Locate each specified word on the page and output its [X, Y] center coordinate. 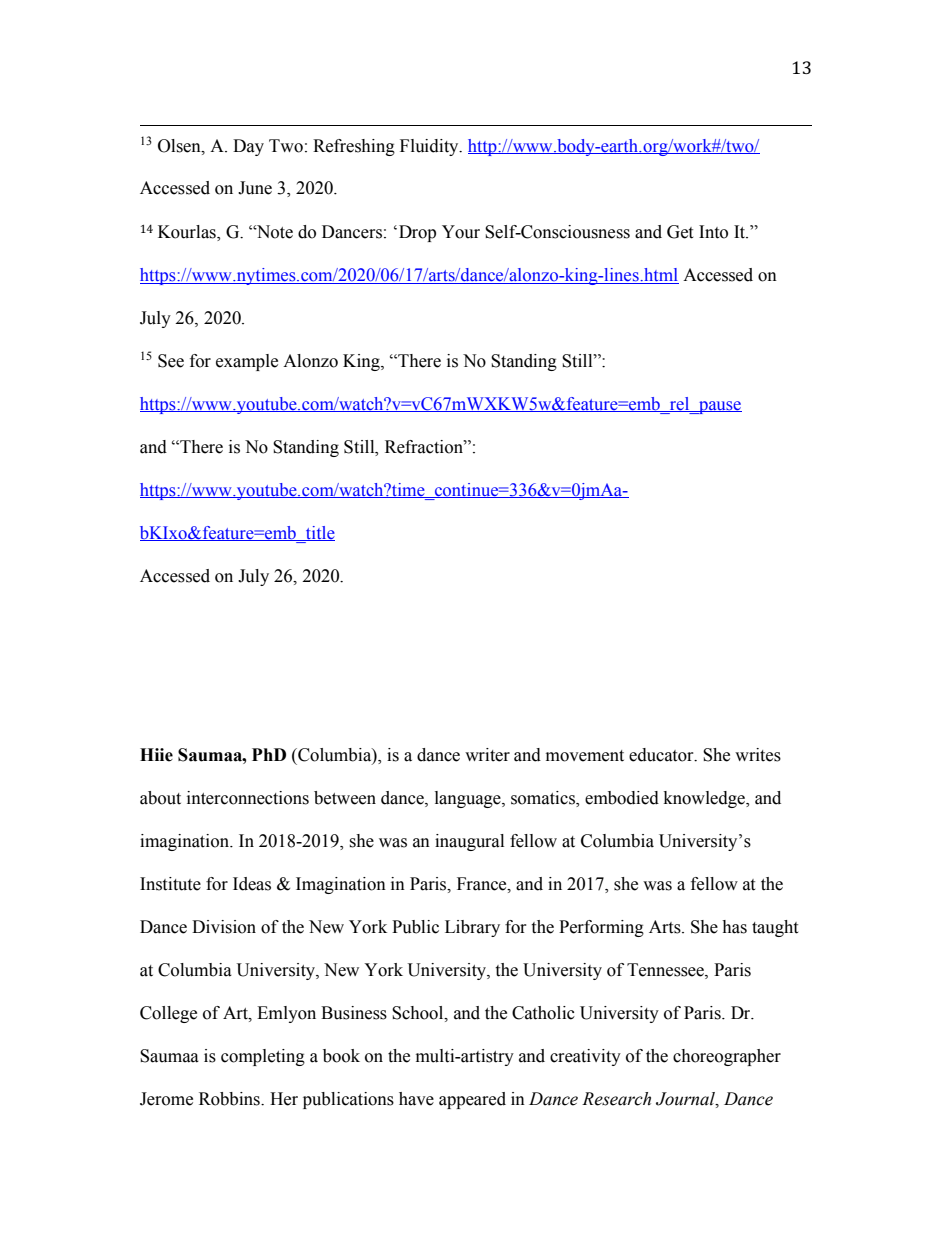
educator [662, 755]
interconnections [248, 798]
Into [713, 232]
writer [487, 755]
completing [263, 1057]
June [255, 188]
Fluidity [430, 147]
